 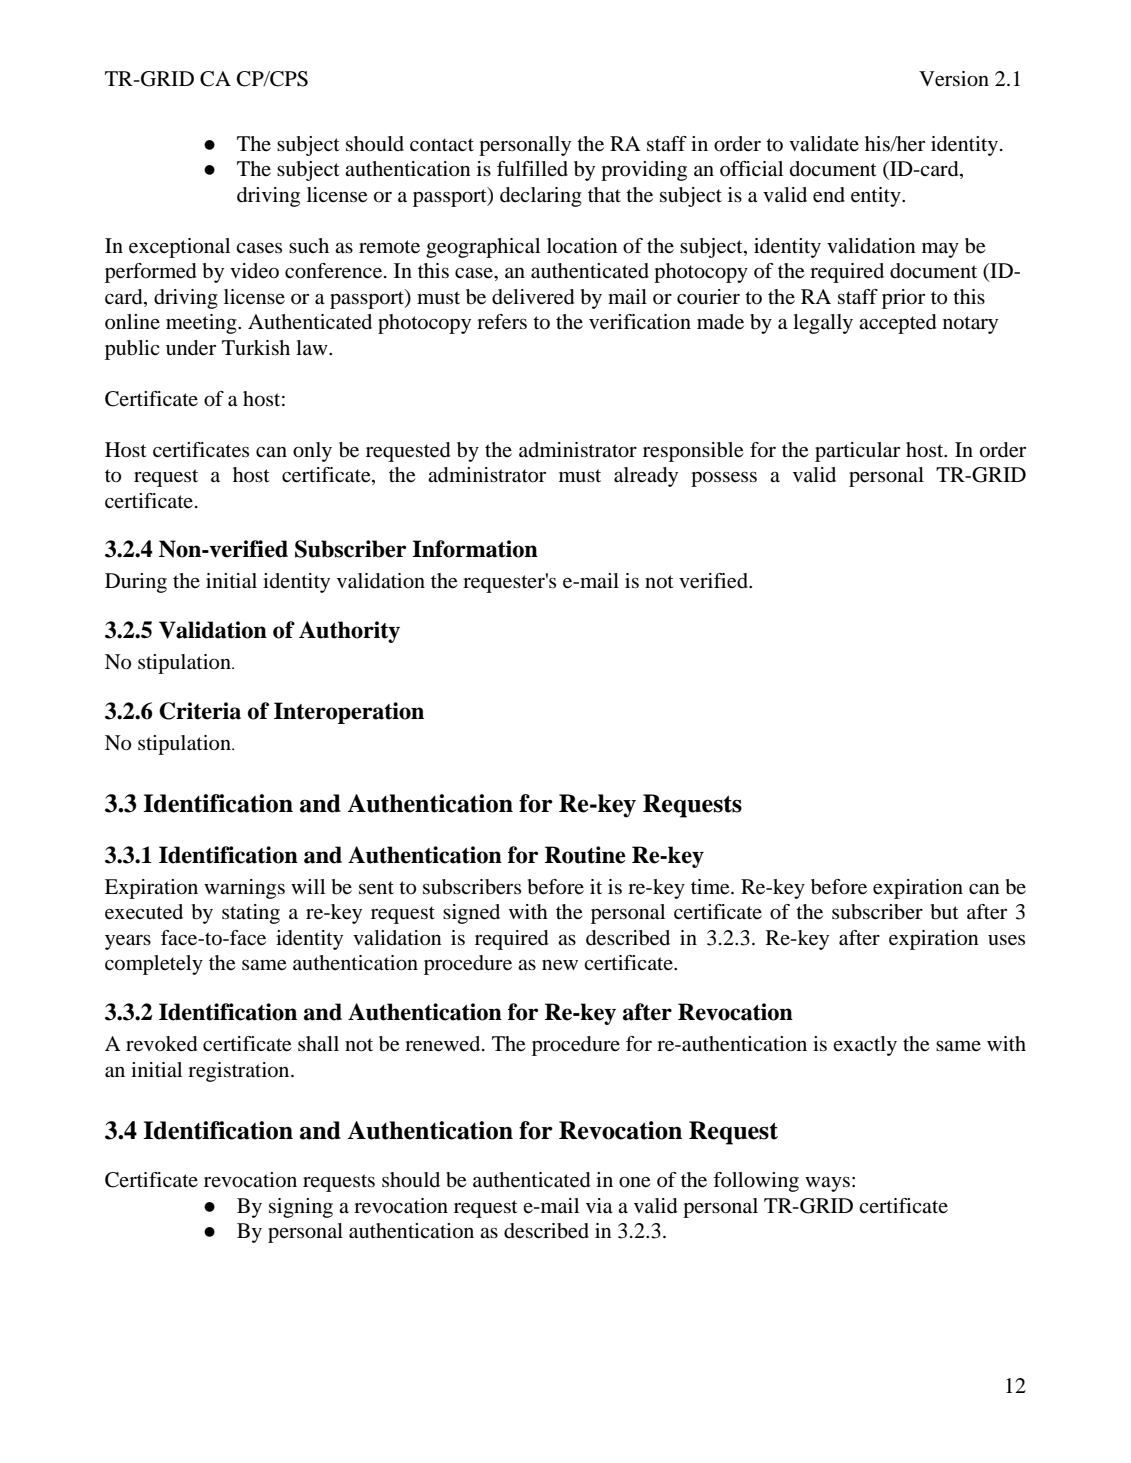 What do you see at coordinates (599, 1206) in the document?
I see `via` at bounding box center [599, 1206].
